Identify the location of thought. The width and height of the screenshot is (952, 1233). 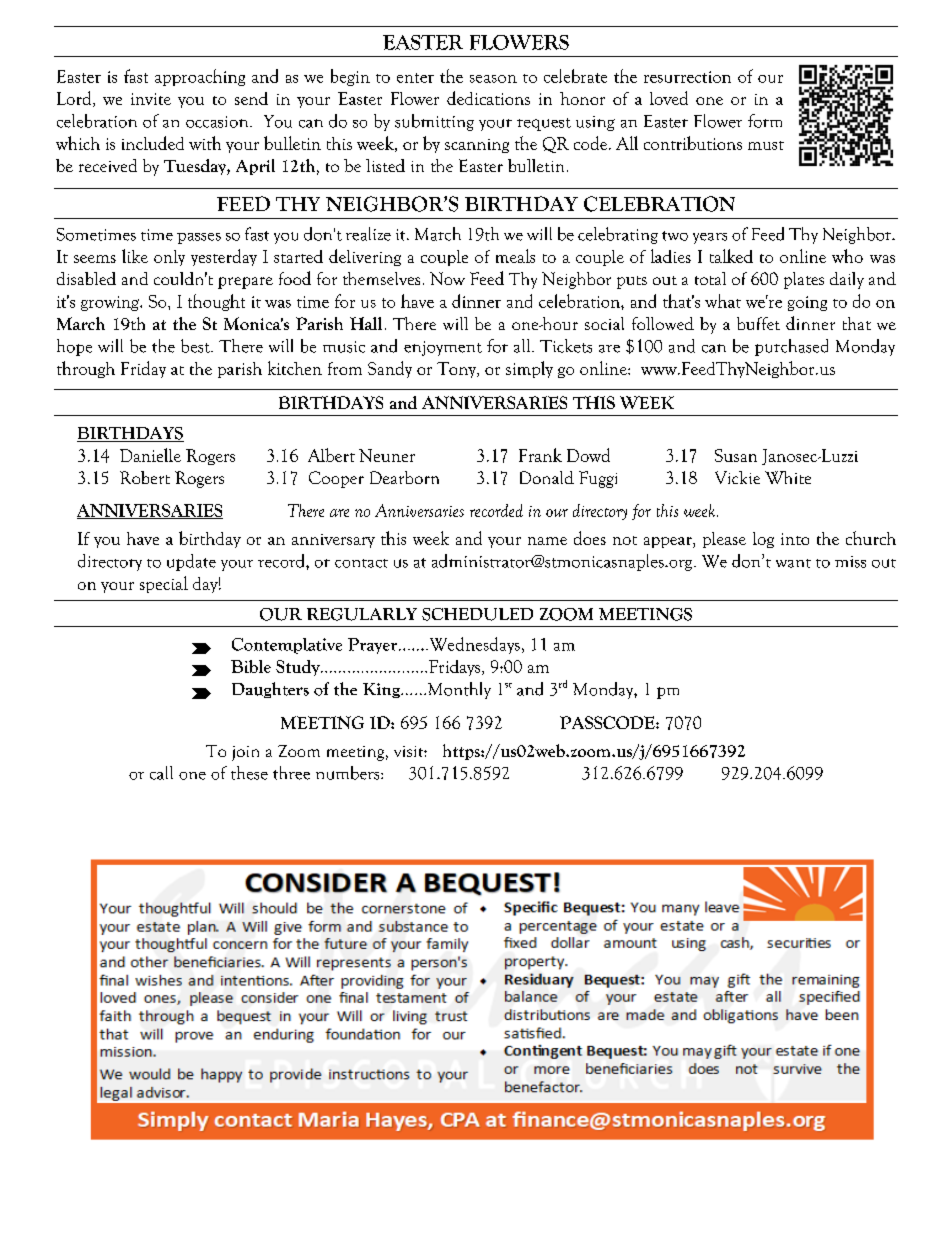
(216, 302).
